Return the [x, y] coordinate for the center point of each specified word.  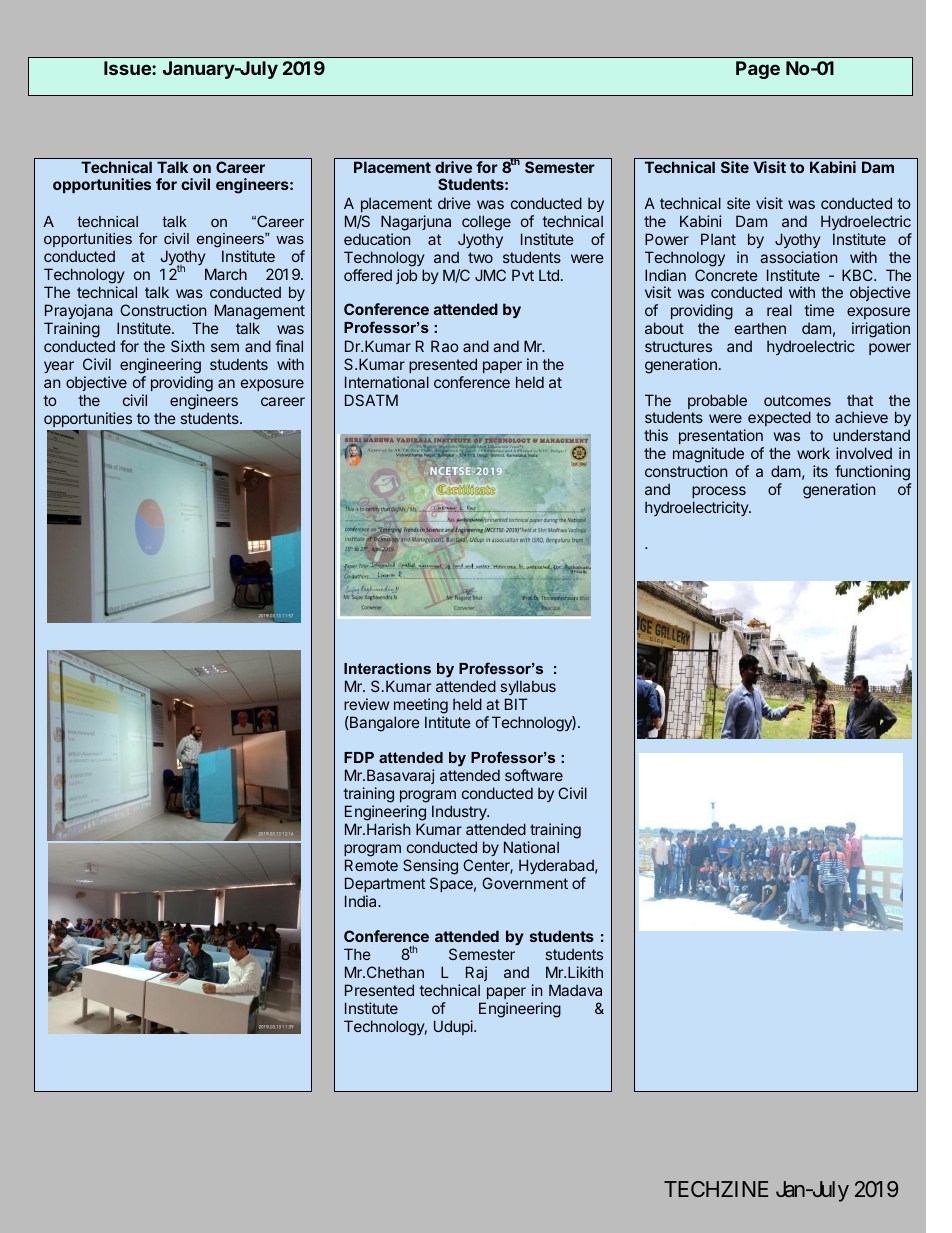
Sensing [430, 867]
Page [758, 70]
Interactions [387, 668]
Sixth [188, 346]
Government [525, 883]
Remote [371, 865]
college [486, 223]
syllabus [528, 687]
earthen [760, 328]
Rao [444, 346]
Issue [128, 68]
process [719, 492]
